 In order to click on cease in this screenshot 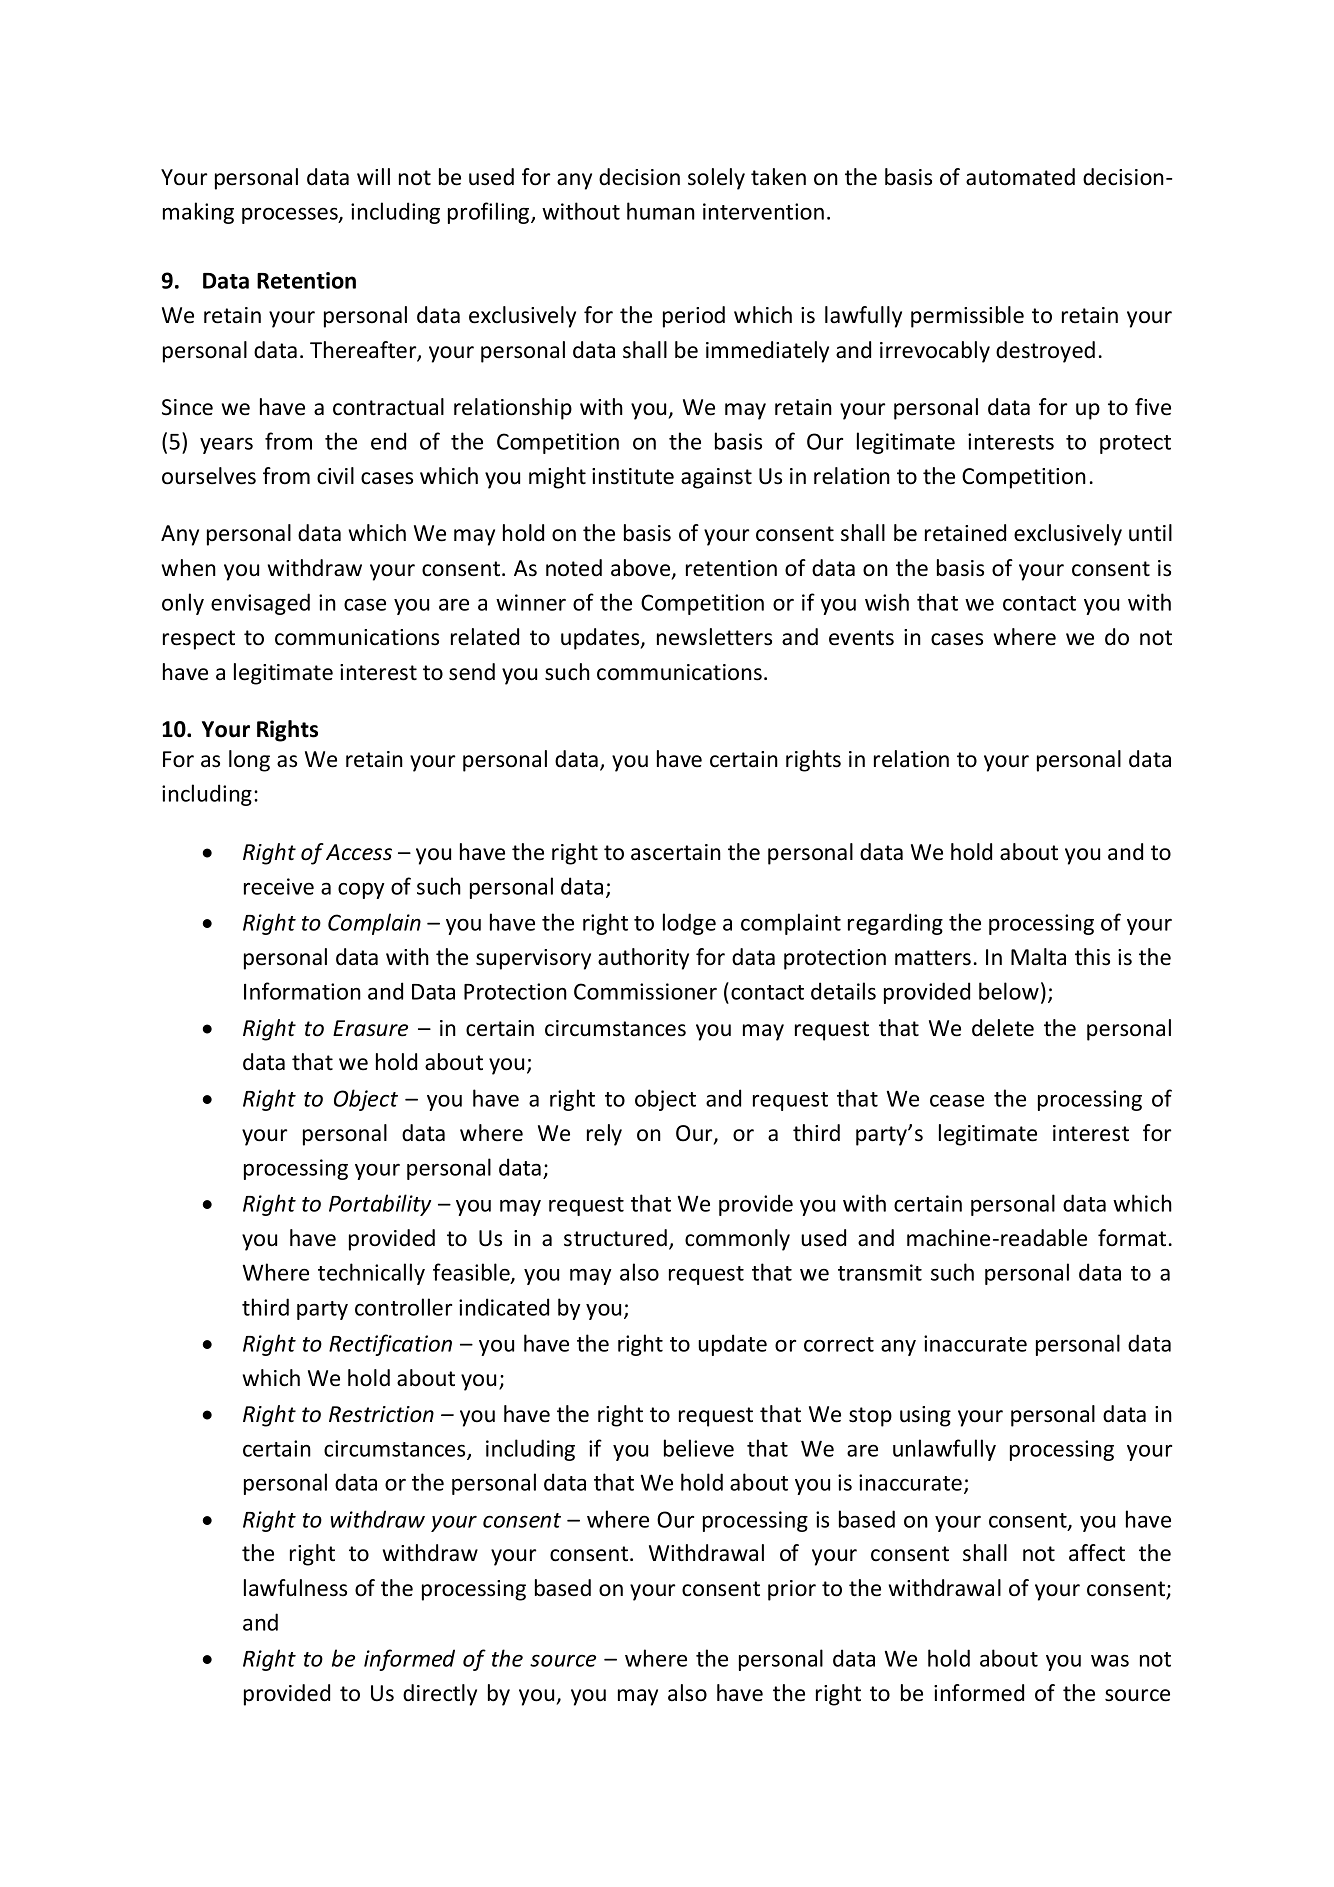, I will do `click(957, 1100)`.
